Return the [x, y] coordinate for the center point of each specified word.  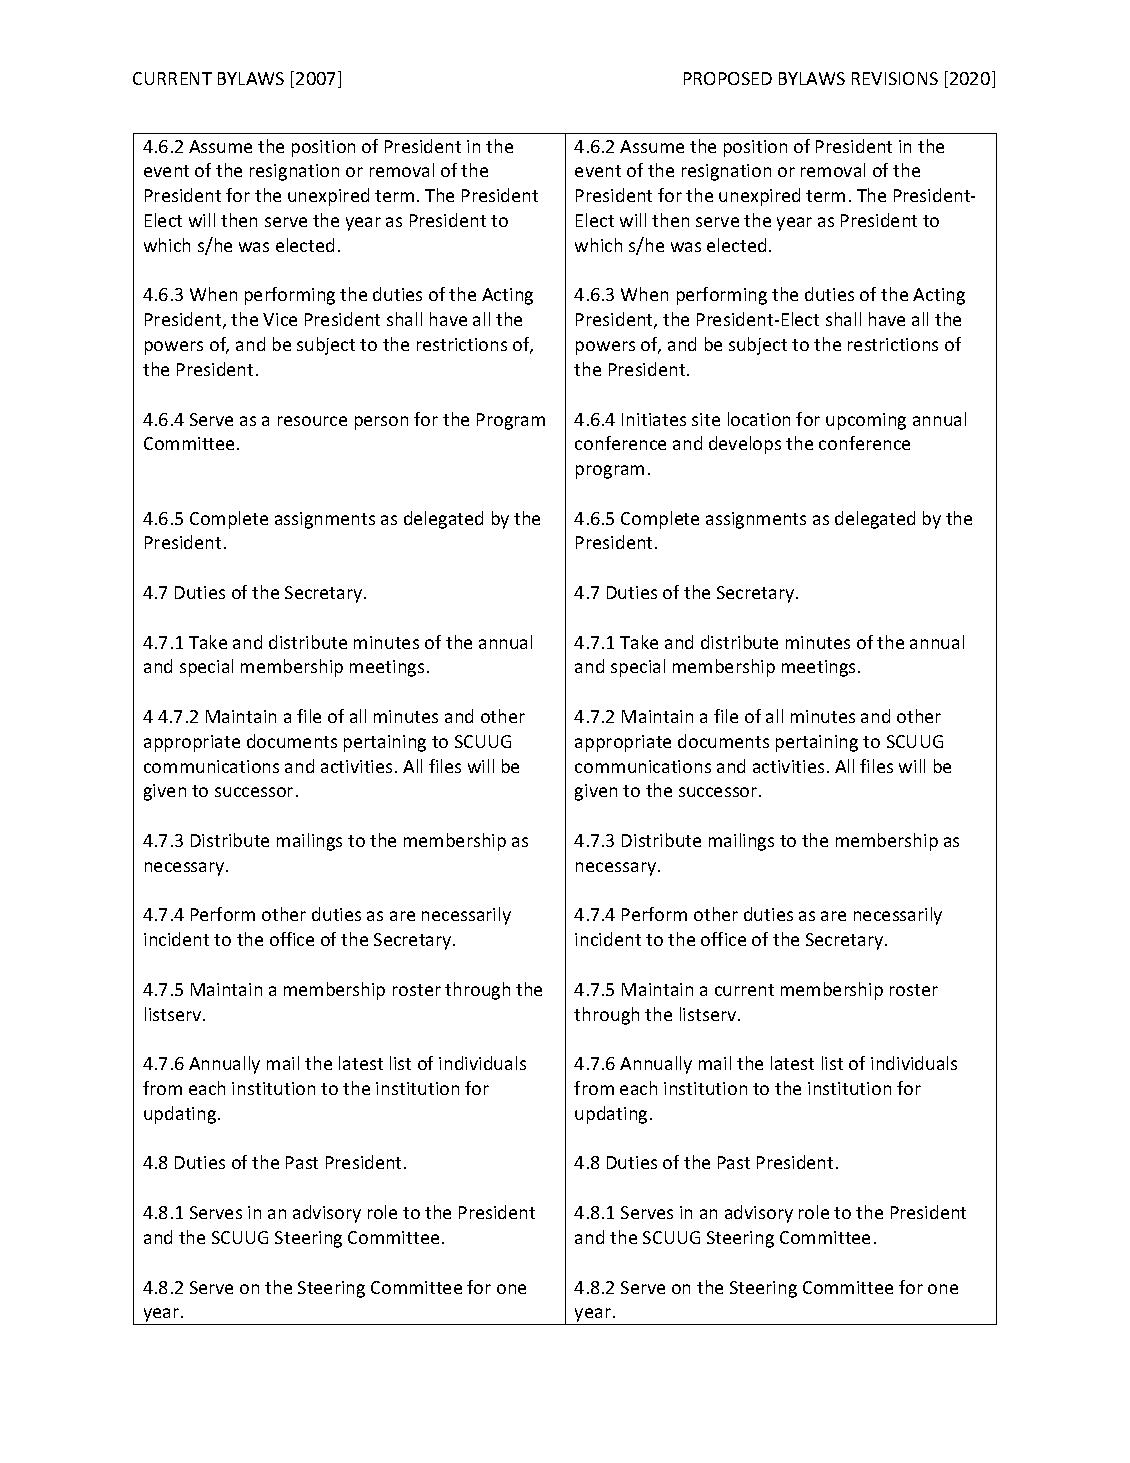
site [706, 419]
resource [312, 421]
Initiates [654, 419]
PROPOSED [728, 78]
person [381, 423]
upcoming [866, 421]
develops [745, 445]
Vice [280, 319]
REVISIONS [895, 78]
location [759, 419]
